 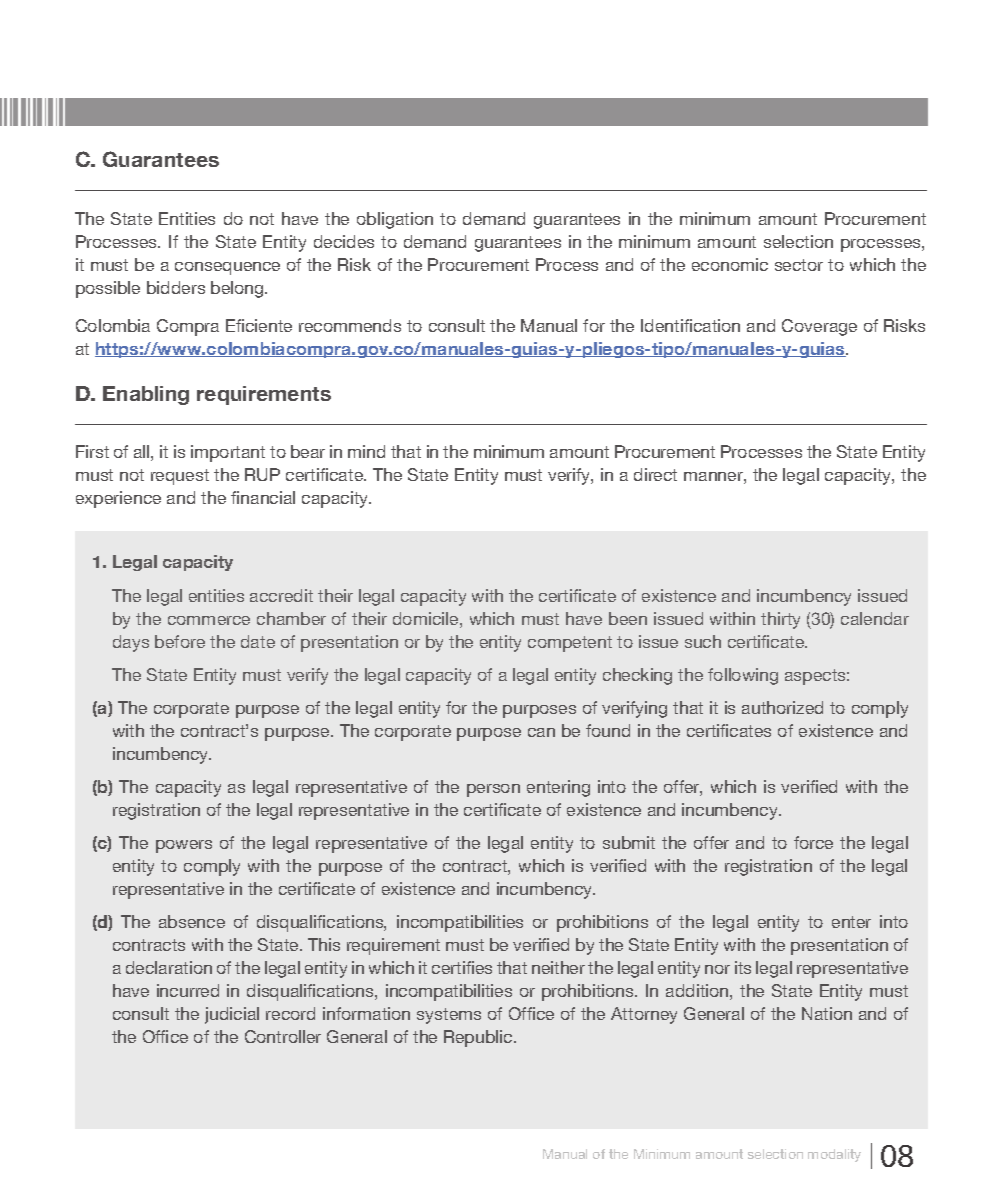 I want to click on modality, so click(x=834, y=1155).
